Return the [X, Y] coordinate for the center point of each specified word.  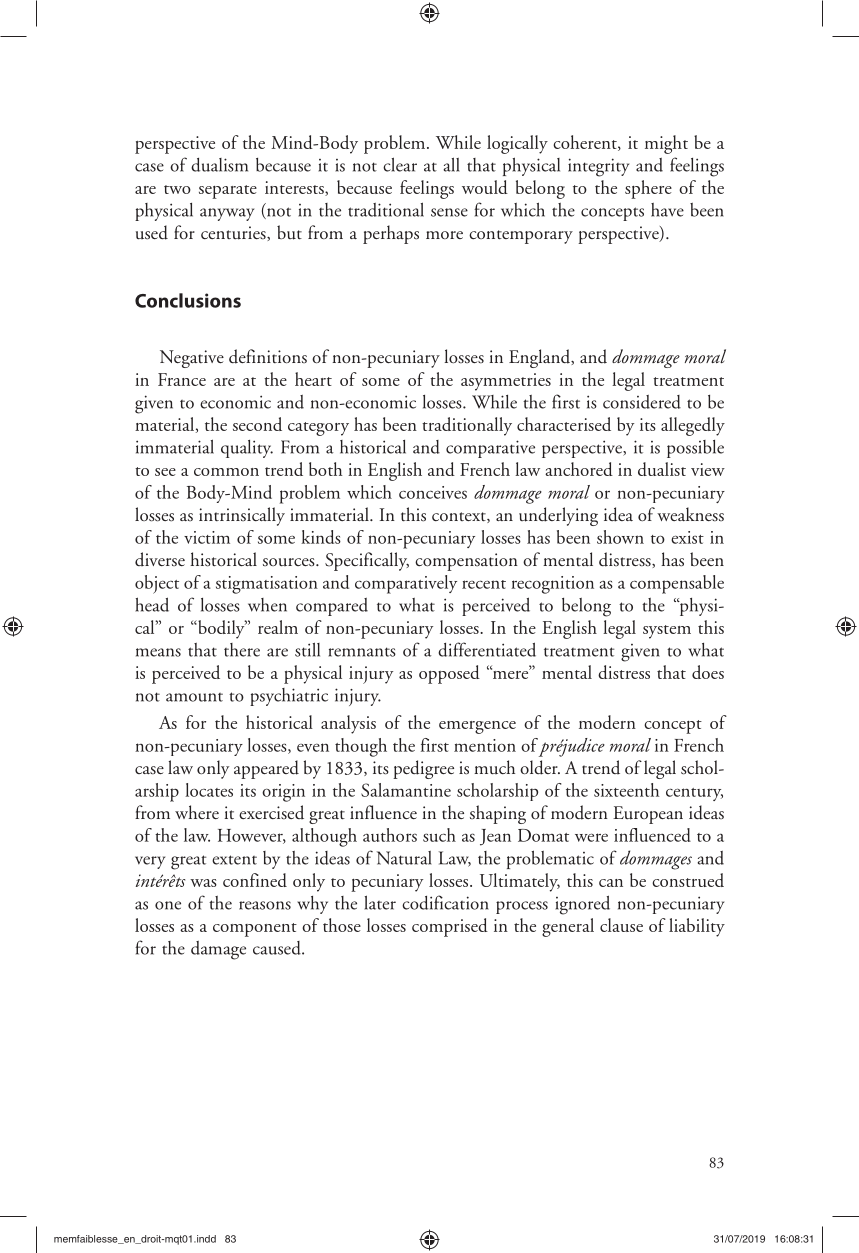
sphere [648, 189]
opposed [449, 674]
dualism [219, 165]
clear [400, 164]
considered [642, 402]
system [667, 632]
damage [218, 950]
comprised [450, 927]
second [257, 424]
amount [194, 697]
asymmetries [506, 382]
